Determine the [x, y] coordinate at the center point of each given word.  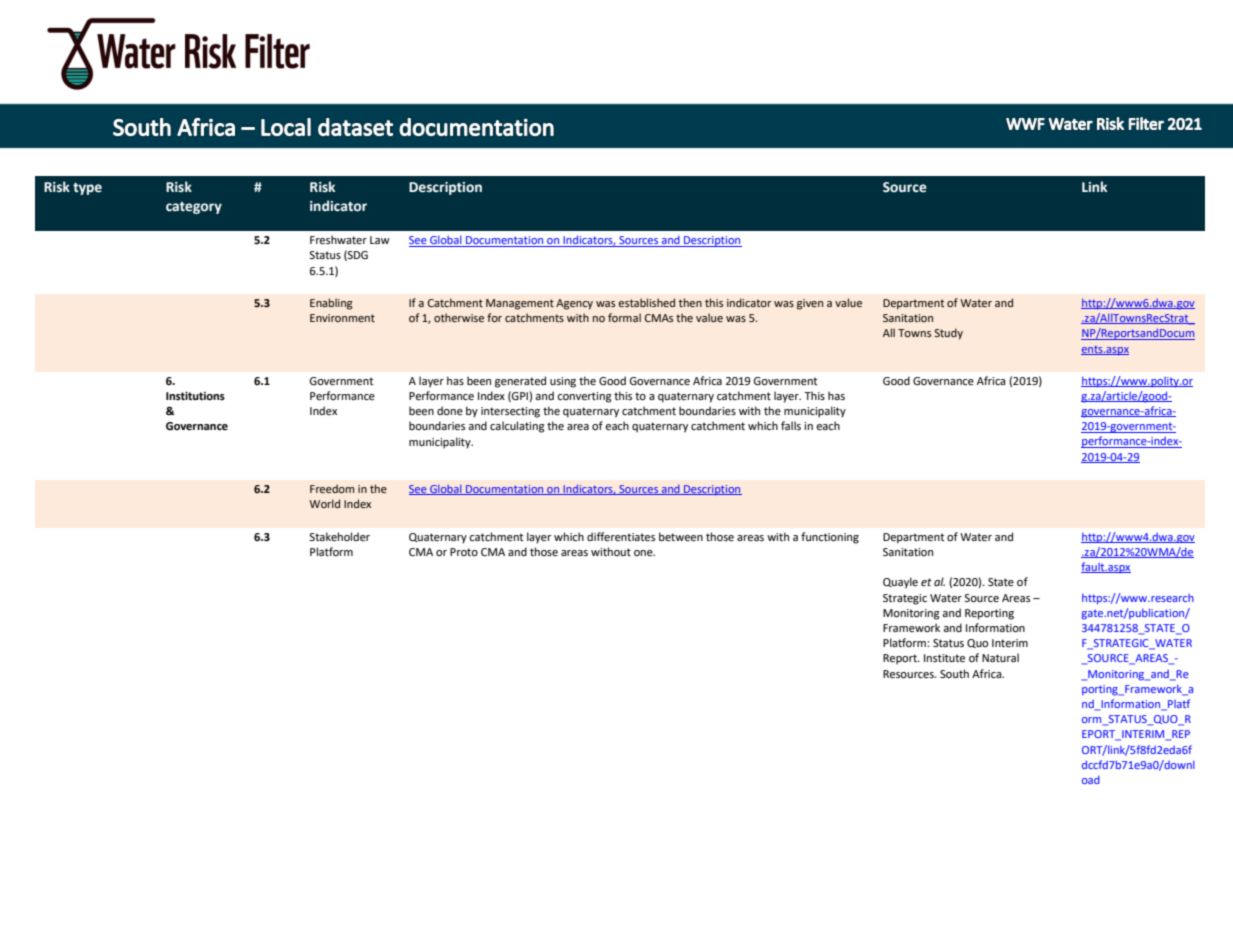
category [194, 208]
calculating [517, 427]
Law [380, 240]
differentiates [621, 537]
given [810, 304]
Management [520, 304]
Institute [944, 658]
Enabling [331, 304]
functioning [830, 538]
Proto [464, 552]
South [954, 673]
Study [948, 334]
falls [791, 425]
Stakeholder [339, 537]
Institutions [195, 396]
